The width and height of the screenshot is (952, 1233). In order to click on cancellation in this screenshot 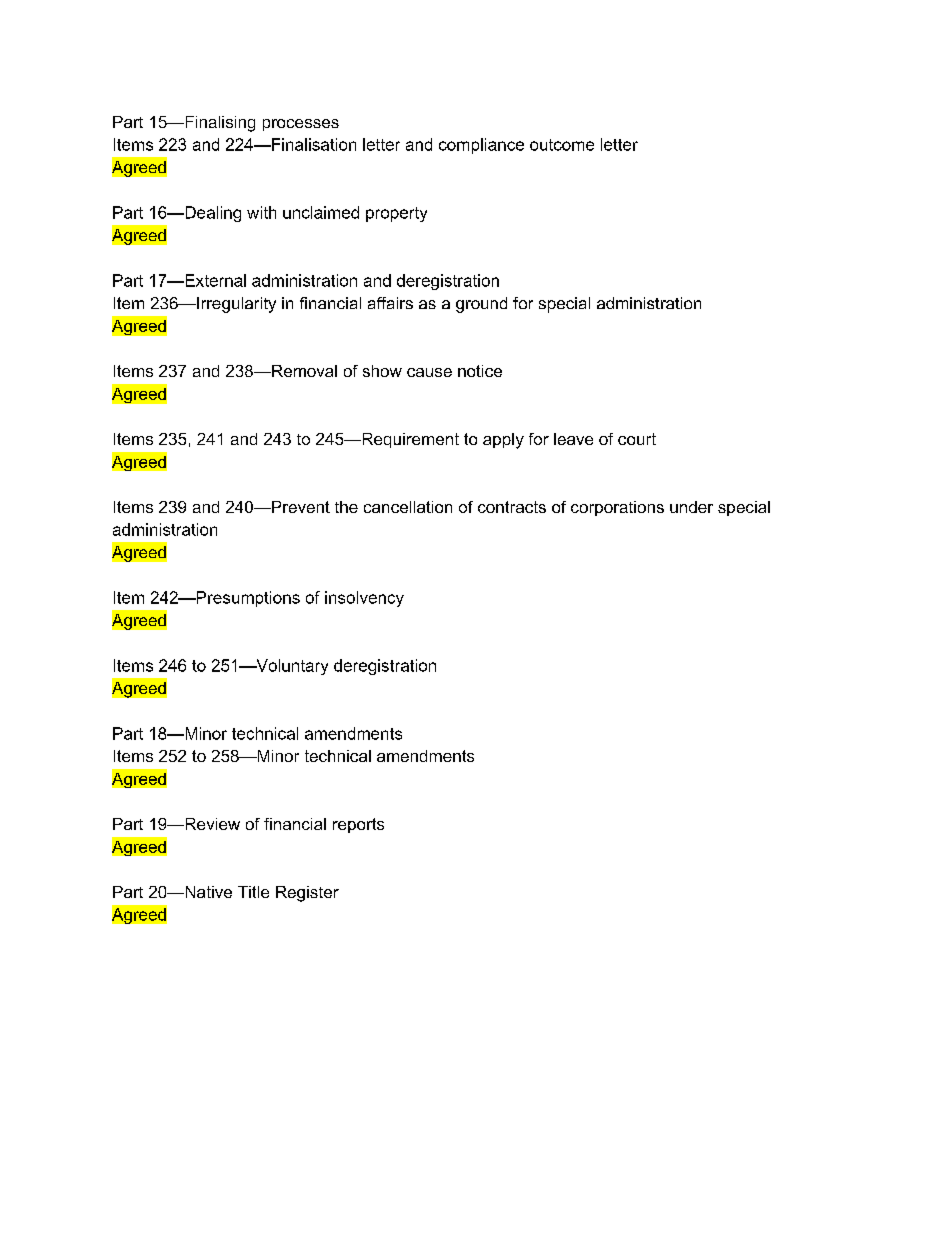, I will do `click(408, 507)`.
